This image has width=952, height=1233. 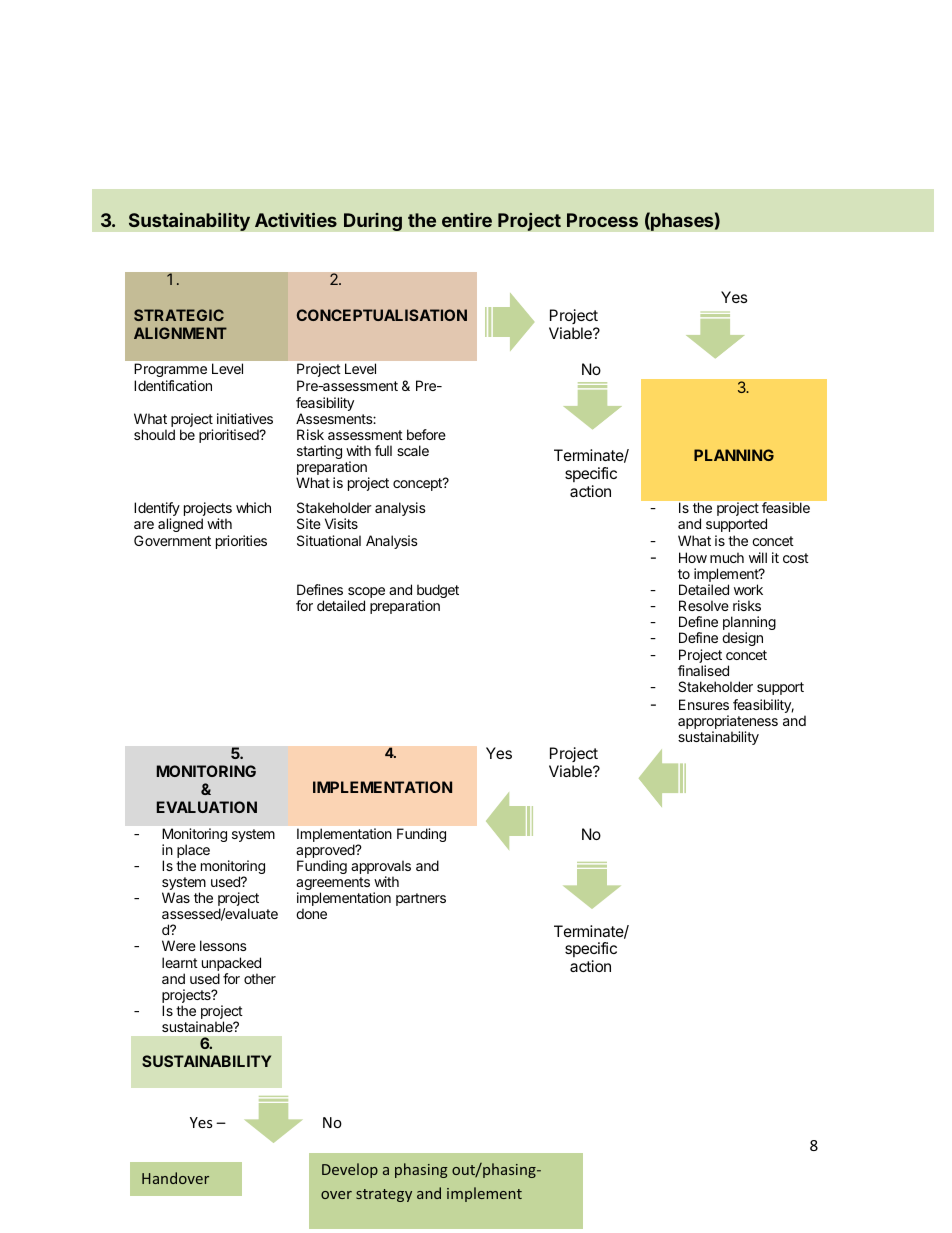 I want to click on Develop, so click(x=350, y=1170).
